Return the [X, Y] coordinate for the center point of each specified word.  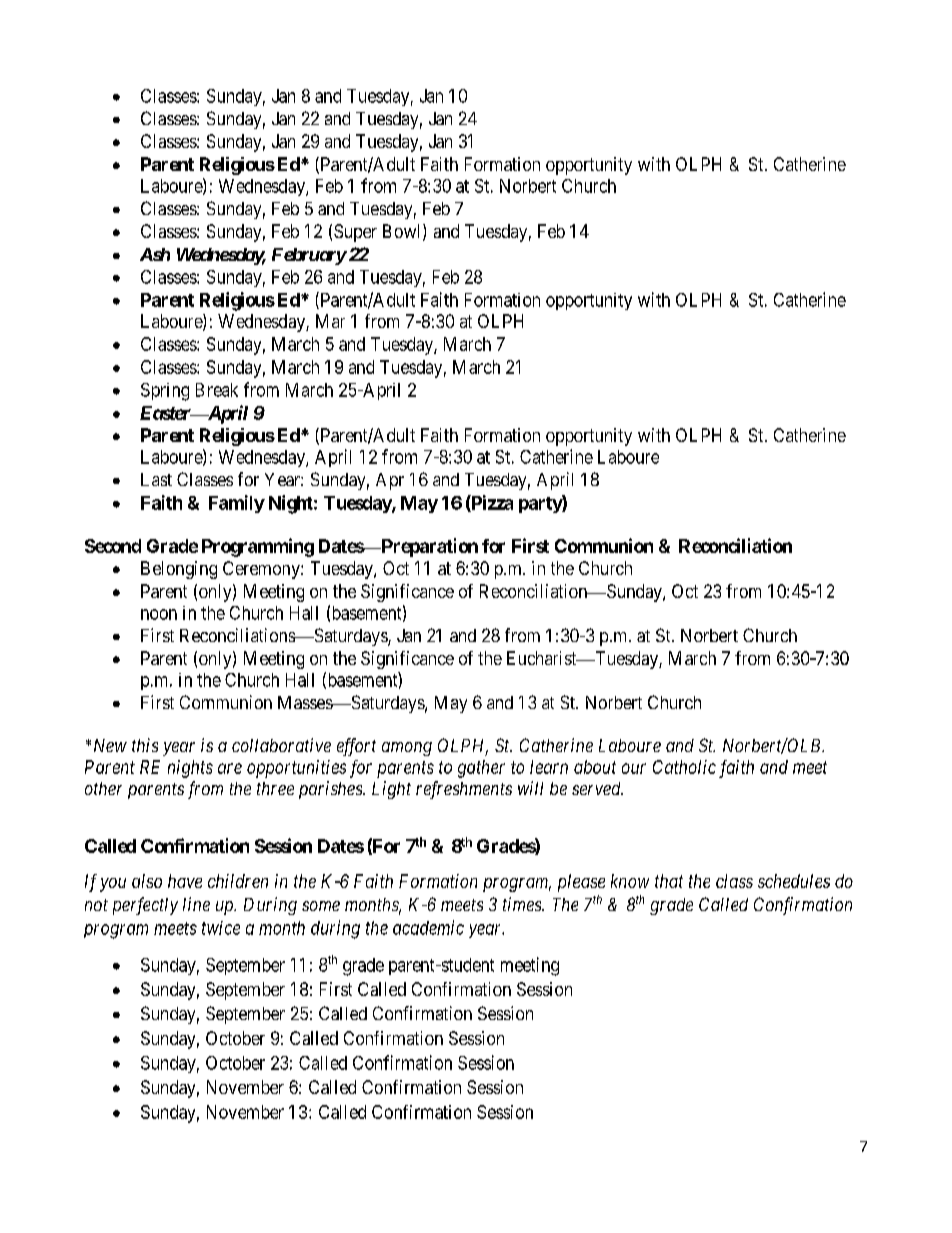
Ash [155, 254]
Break [217, 390]
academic [428, 927]
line [196, 904]
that [669, 881]
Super [355, 233]
